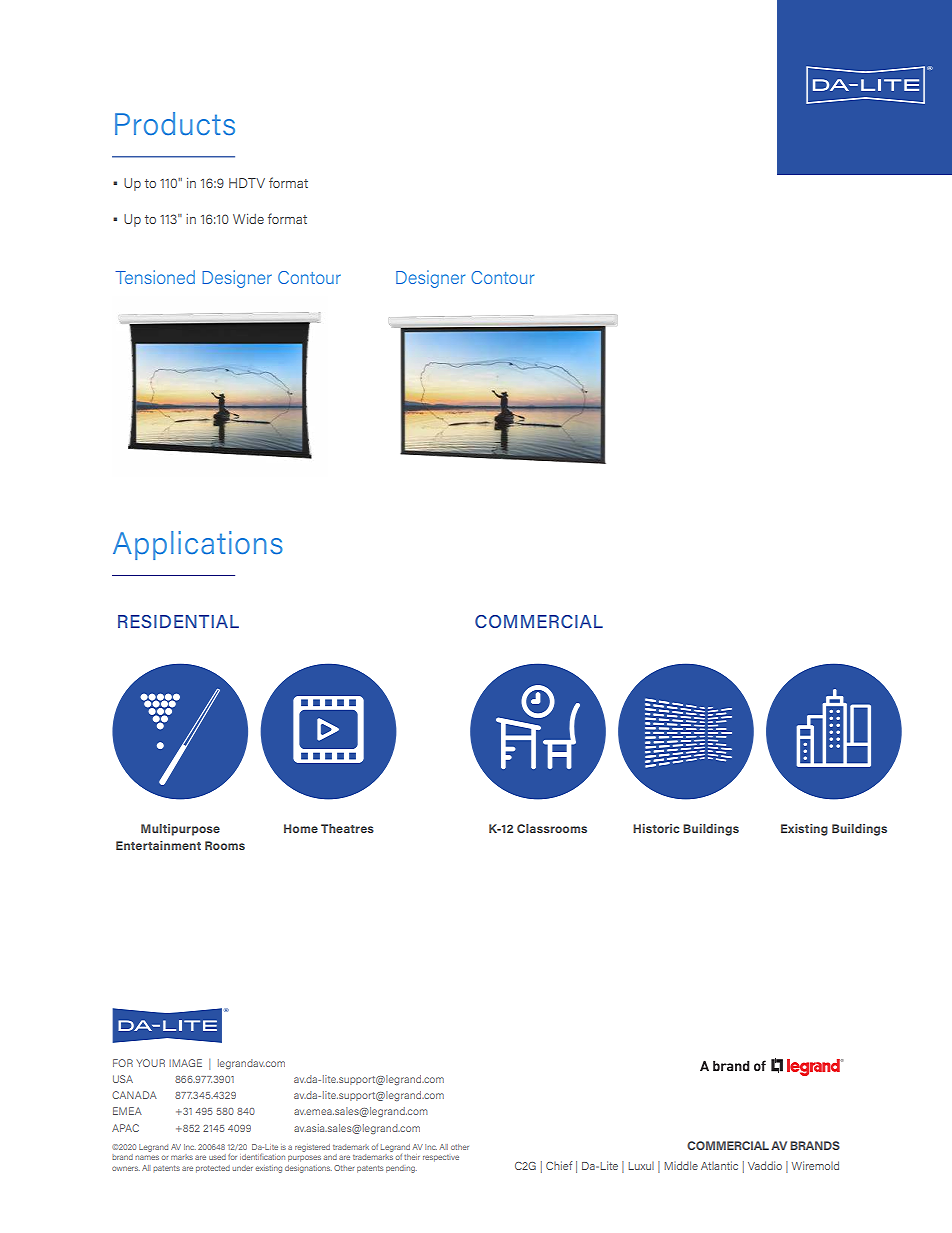 Image resolution: width=952 pixels, height=1233 pixels. Describe the element at coordinates (412, 1157) in the image. I see `their` at that location.
